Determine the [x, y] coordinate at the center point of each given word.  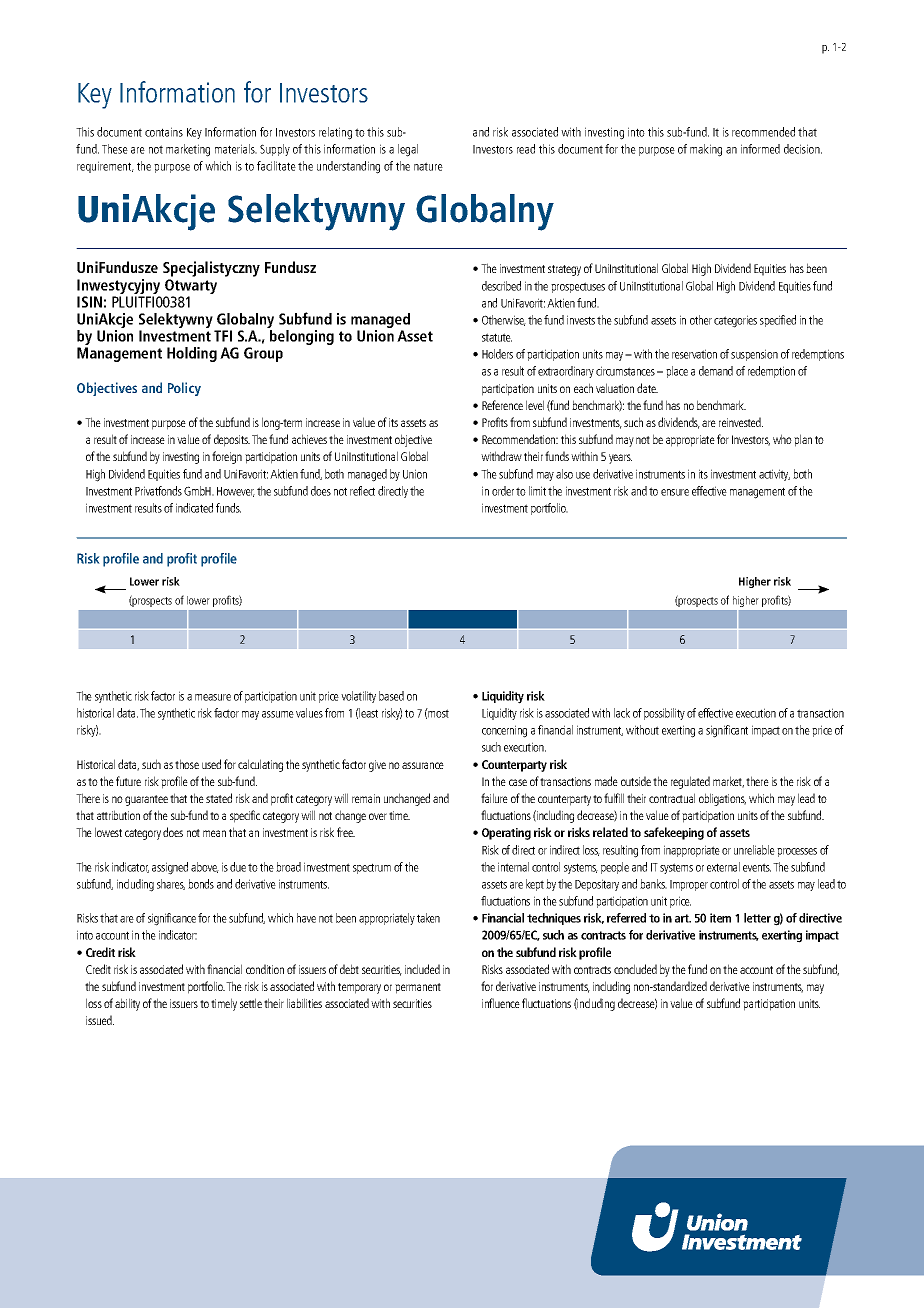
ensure [675, 492]
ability [127, 1004]
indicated [194, 508]
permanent [418, 988]
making [706, 150]
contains [164, 132]
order [503, 491]
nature [428, 166]
